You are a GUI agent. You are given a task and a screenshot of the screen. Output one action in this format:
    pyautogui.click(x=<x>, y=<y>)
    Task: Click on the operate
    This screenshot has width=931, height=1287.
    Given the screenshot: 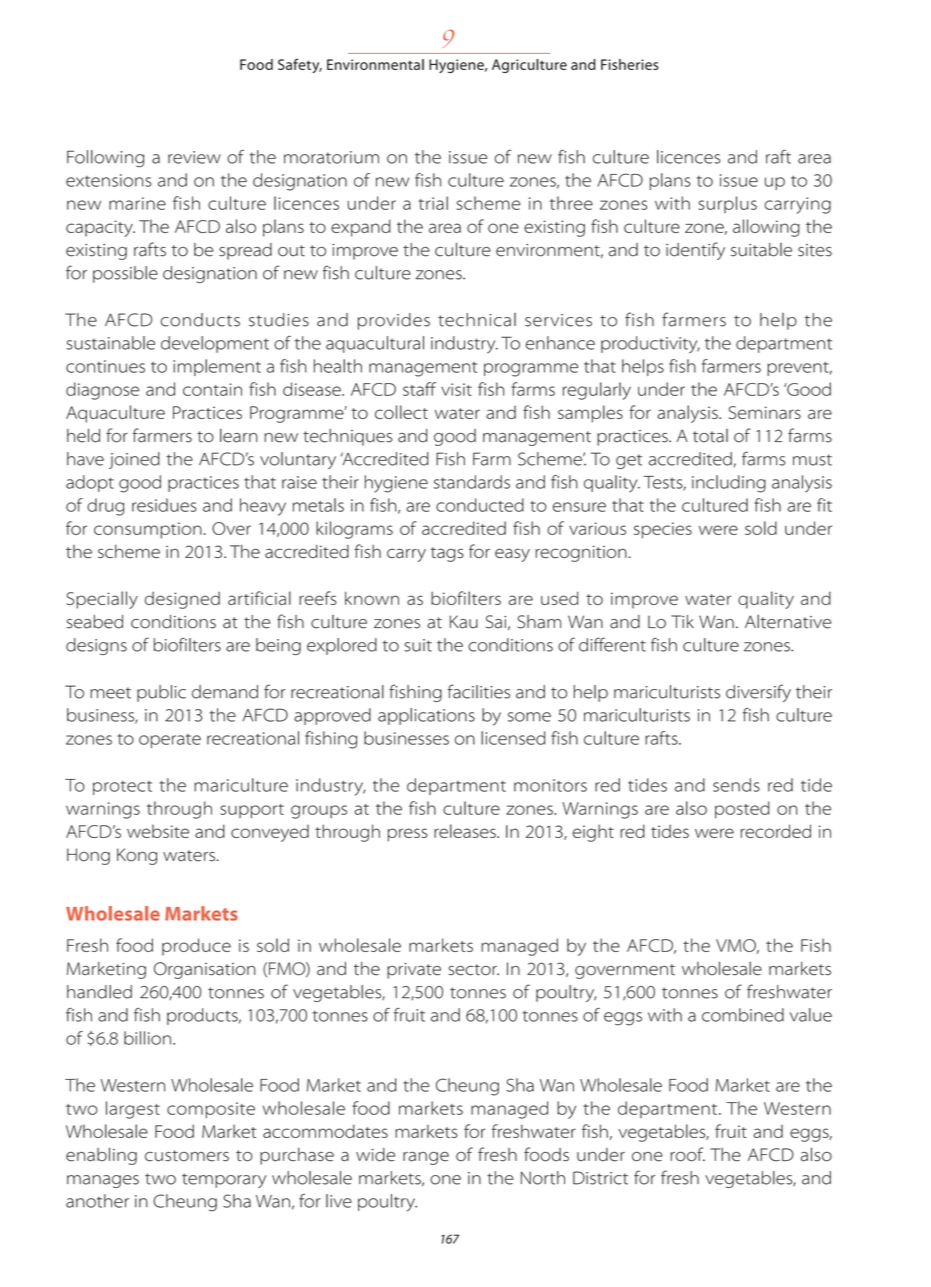 What is the action you would take?
    pyautogui.click(x=170, y=741)
